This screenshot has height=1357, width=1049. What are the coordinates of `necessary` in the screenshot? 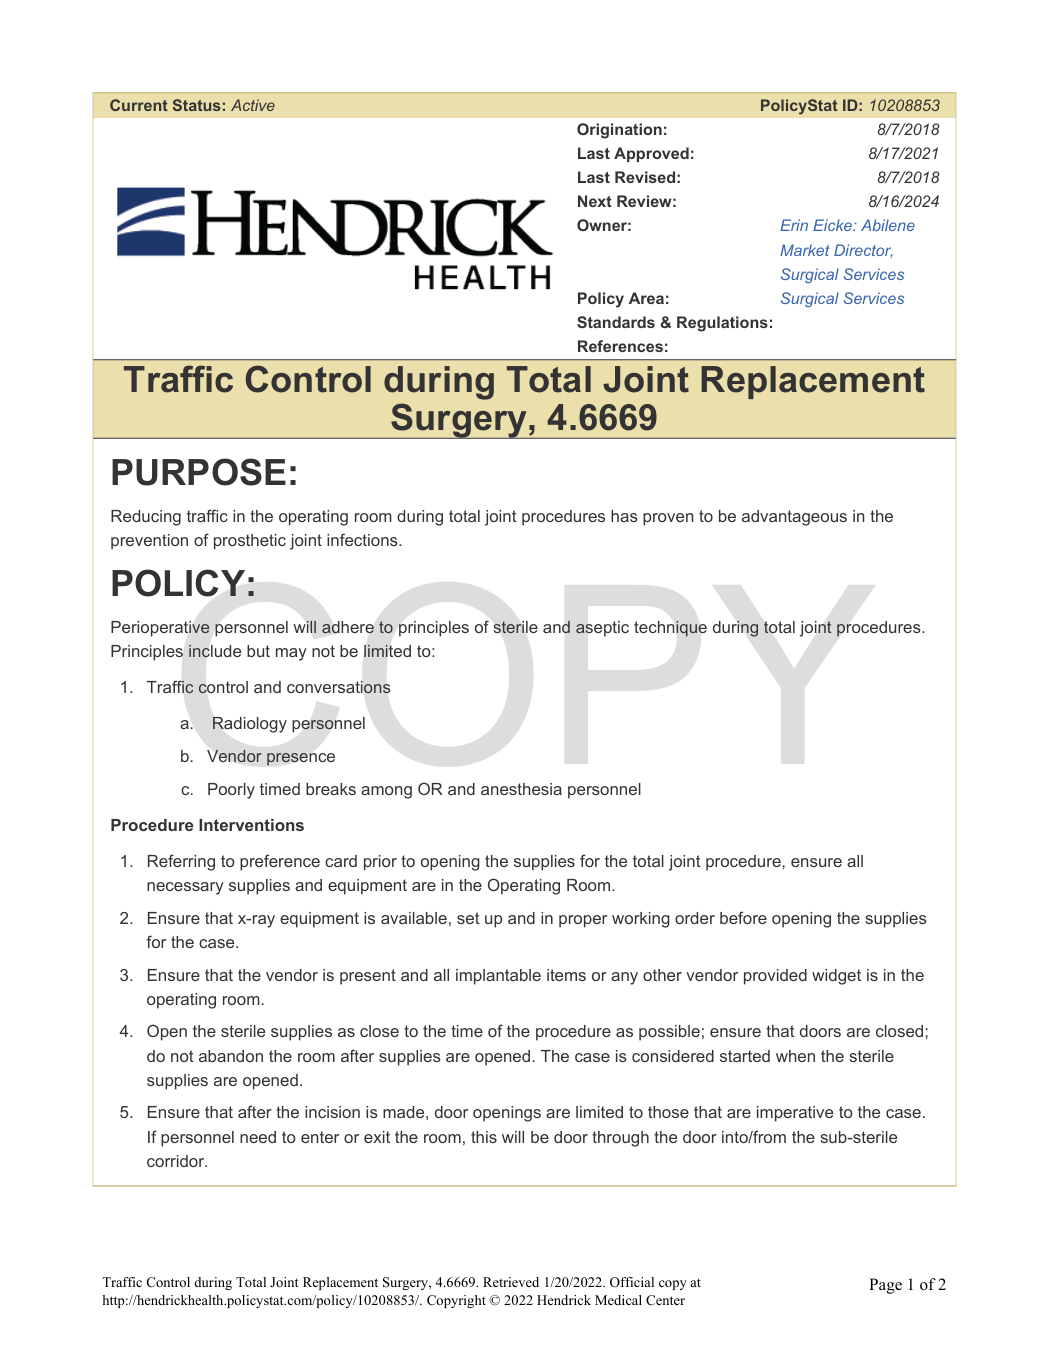 It's located at (185, 888).
